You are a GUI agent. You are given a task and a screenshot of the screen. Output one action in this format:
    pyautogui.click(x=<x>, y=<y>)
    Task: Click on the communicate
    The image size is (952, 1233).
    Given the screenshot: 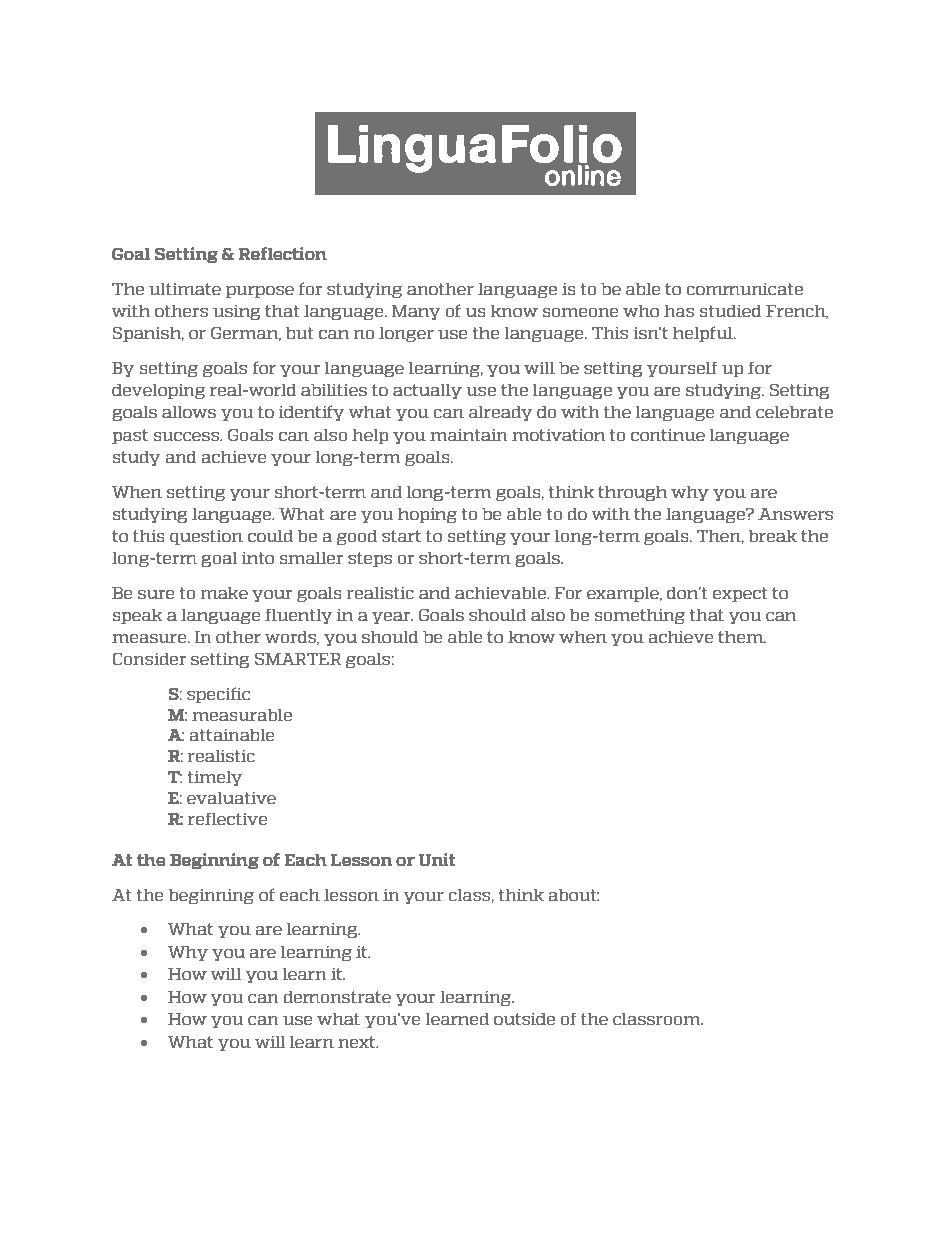 What is the action you would take?
    pyautogui.click(x=745, y=289)
